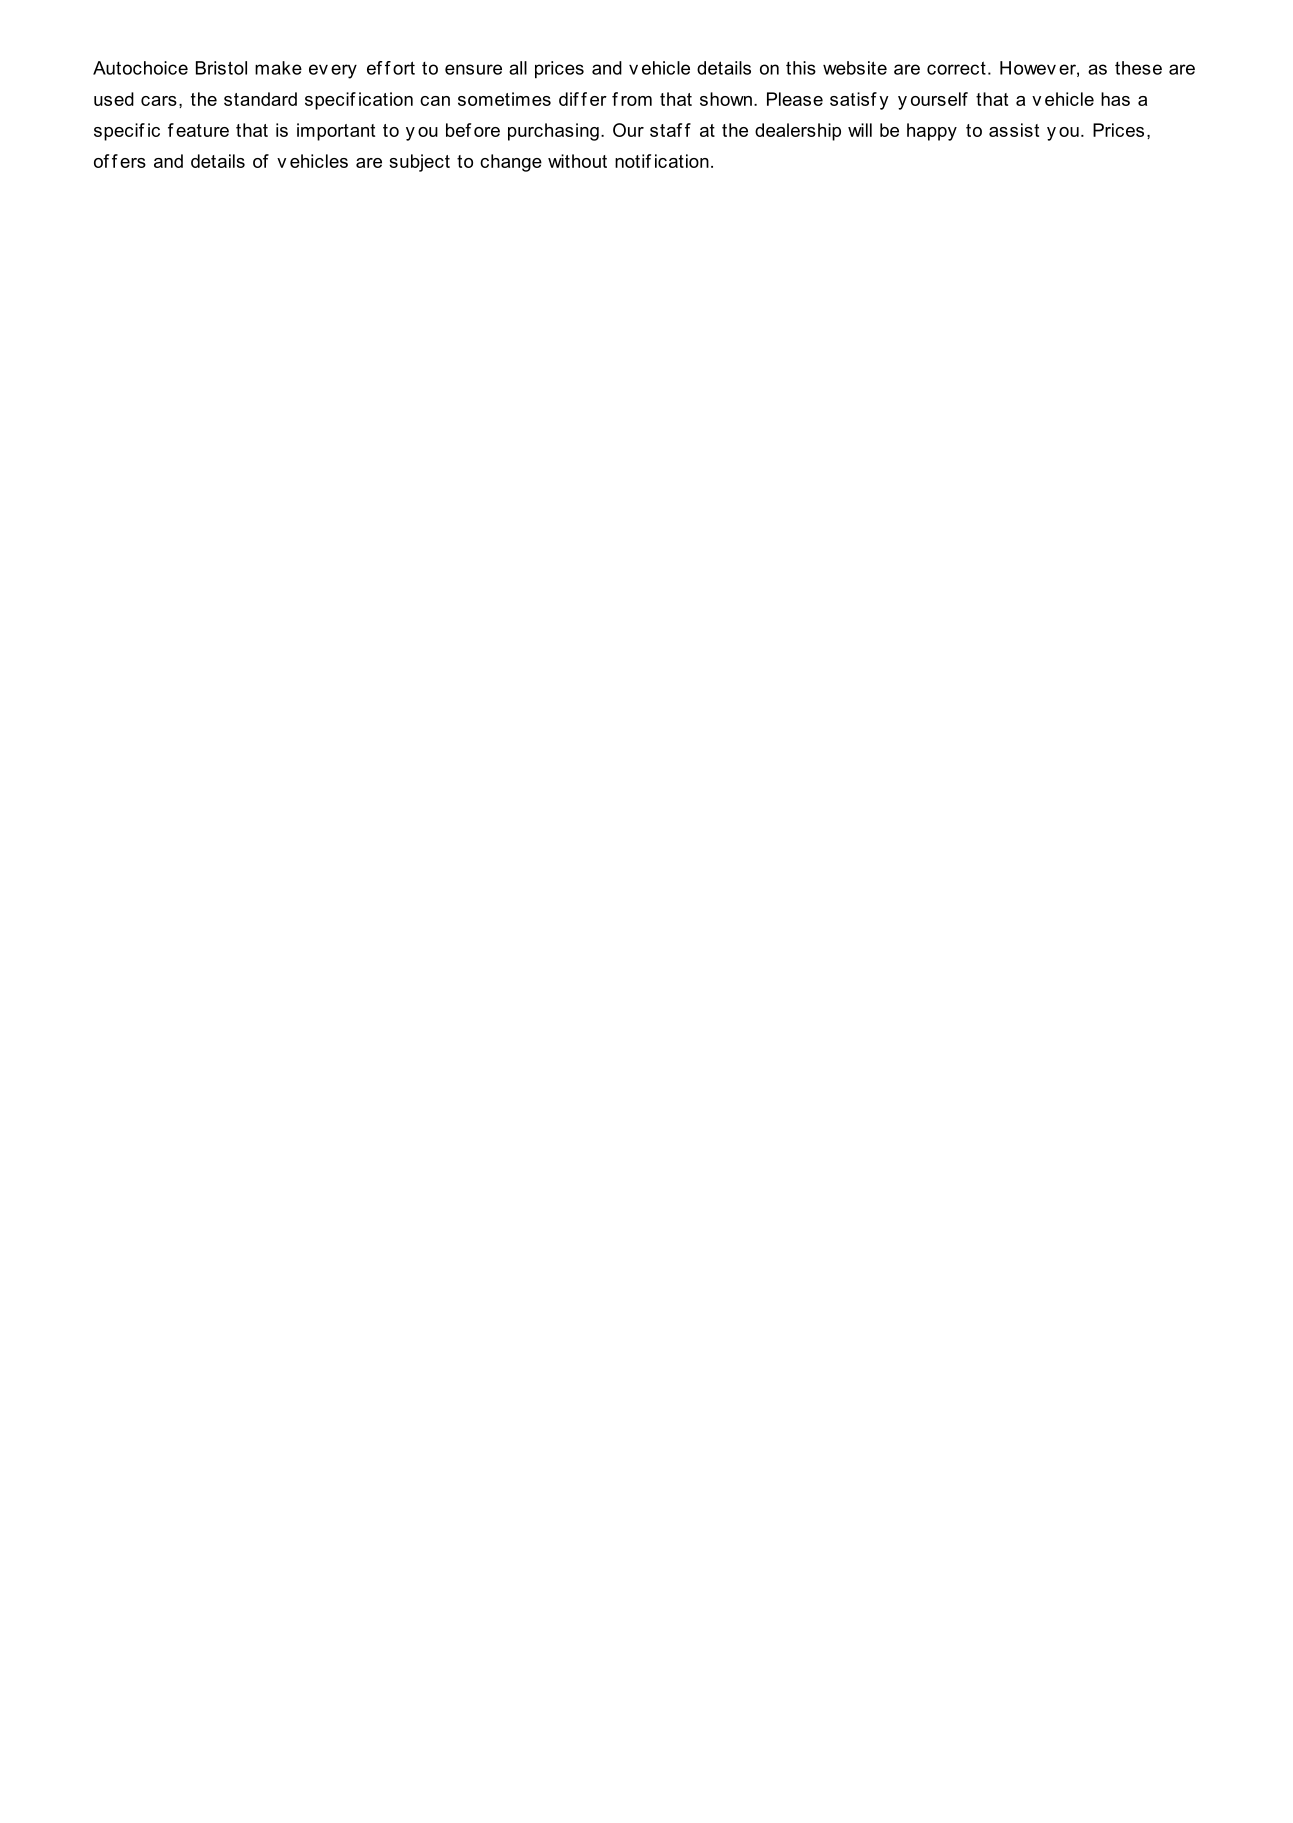  I want to click on correct, so click(956, 68).
